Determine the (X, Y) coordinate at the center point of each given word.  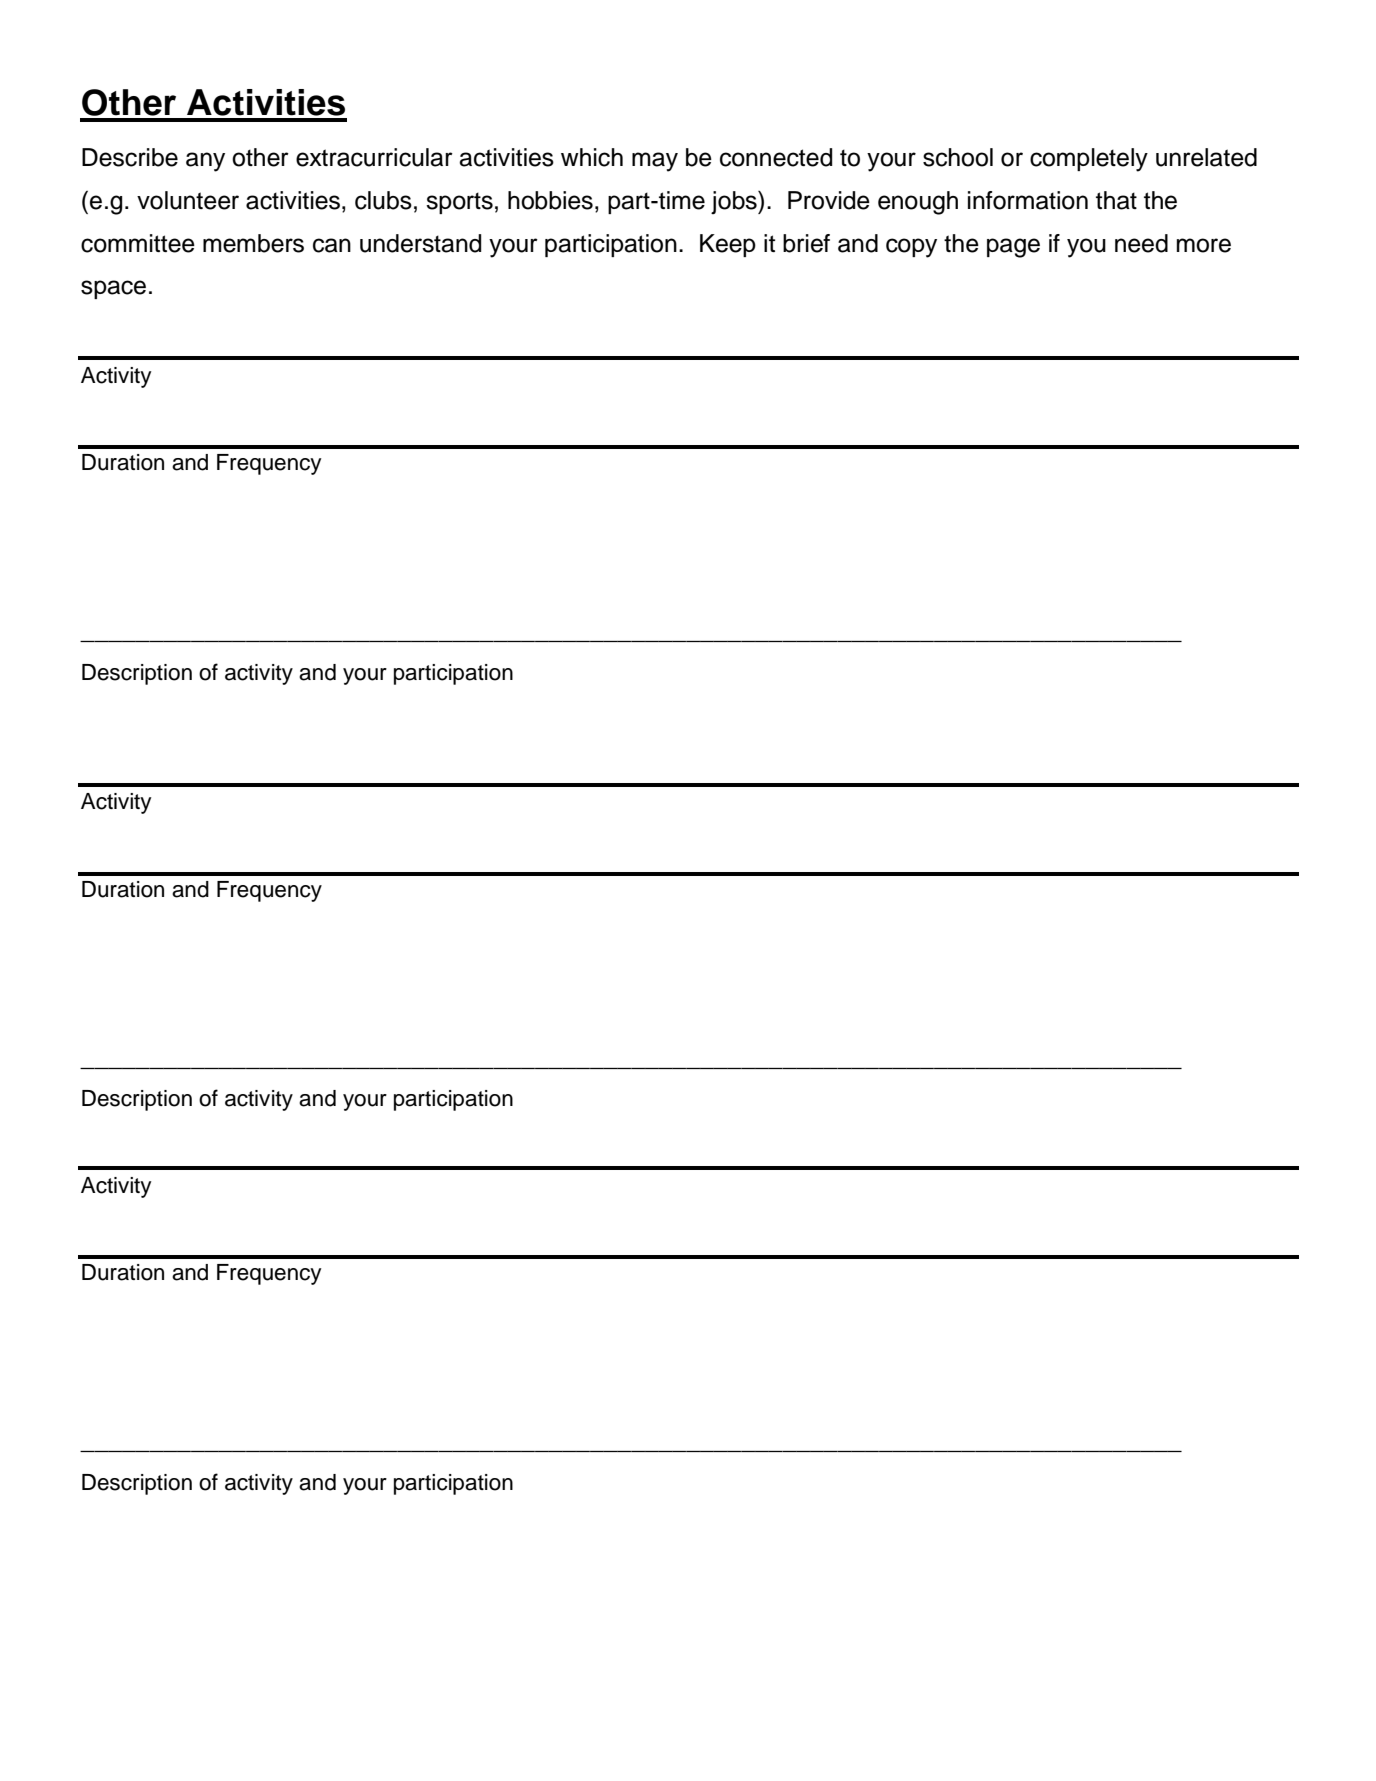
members (253, 243)
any (205, 162)
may (655, 162)
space (113, 289)
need (1141, 243)
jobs (735, 202)
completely (1089, 160)
